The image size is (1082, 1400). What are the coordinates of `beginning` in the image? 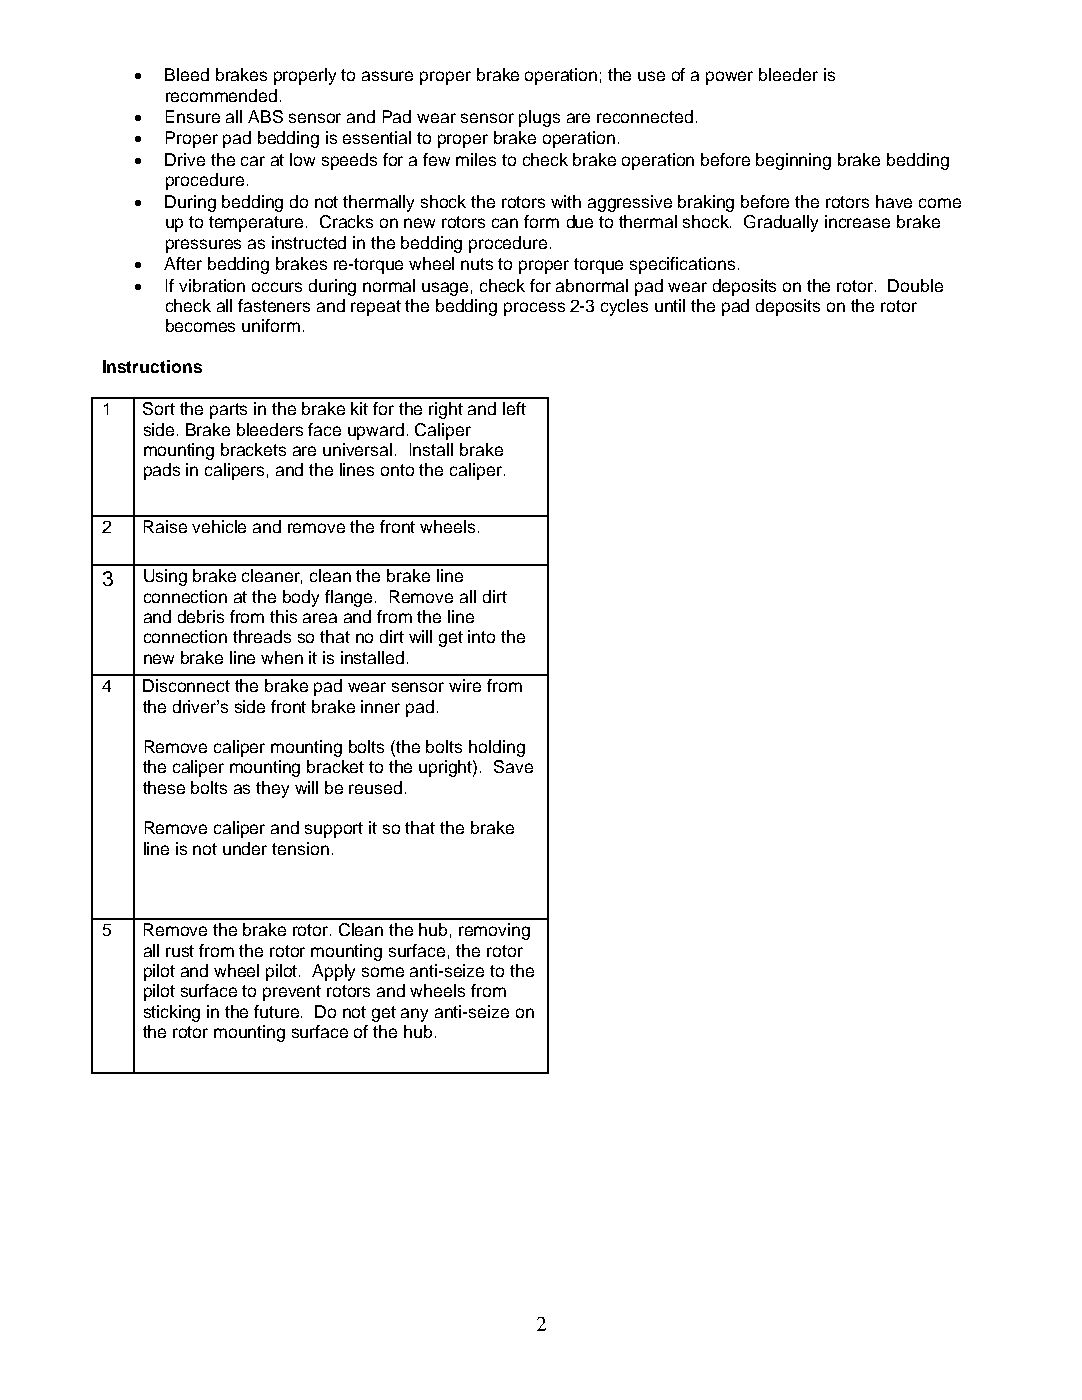 It's located at (793, 161).
